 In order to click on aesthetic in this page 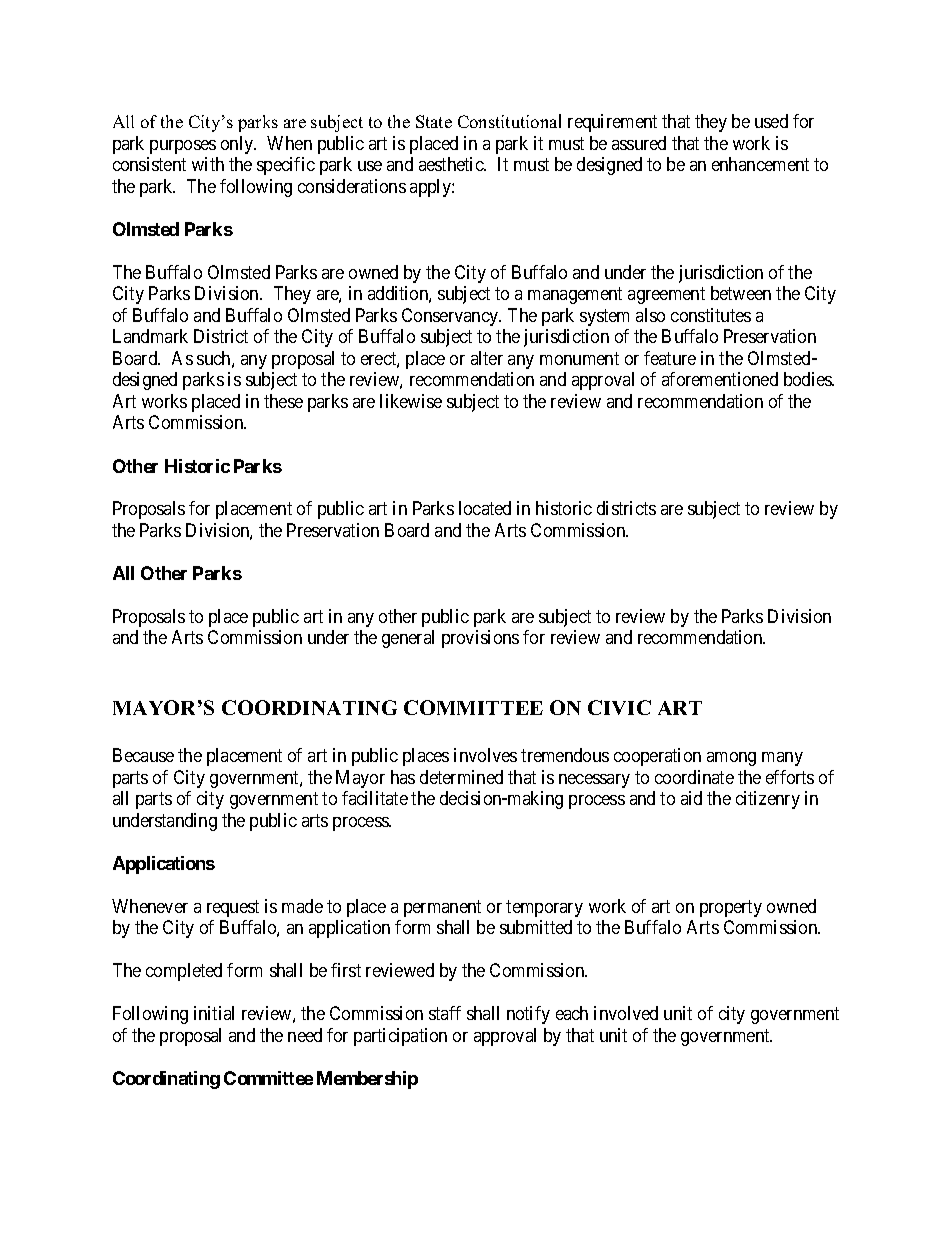, I will do `click(452, 164)`.
